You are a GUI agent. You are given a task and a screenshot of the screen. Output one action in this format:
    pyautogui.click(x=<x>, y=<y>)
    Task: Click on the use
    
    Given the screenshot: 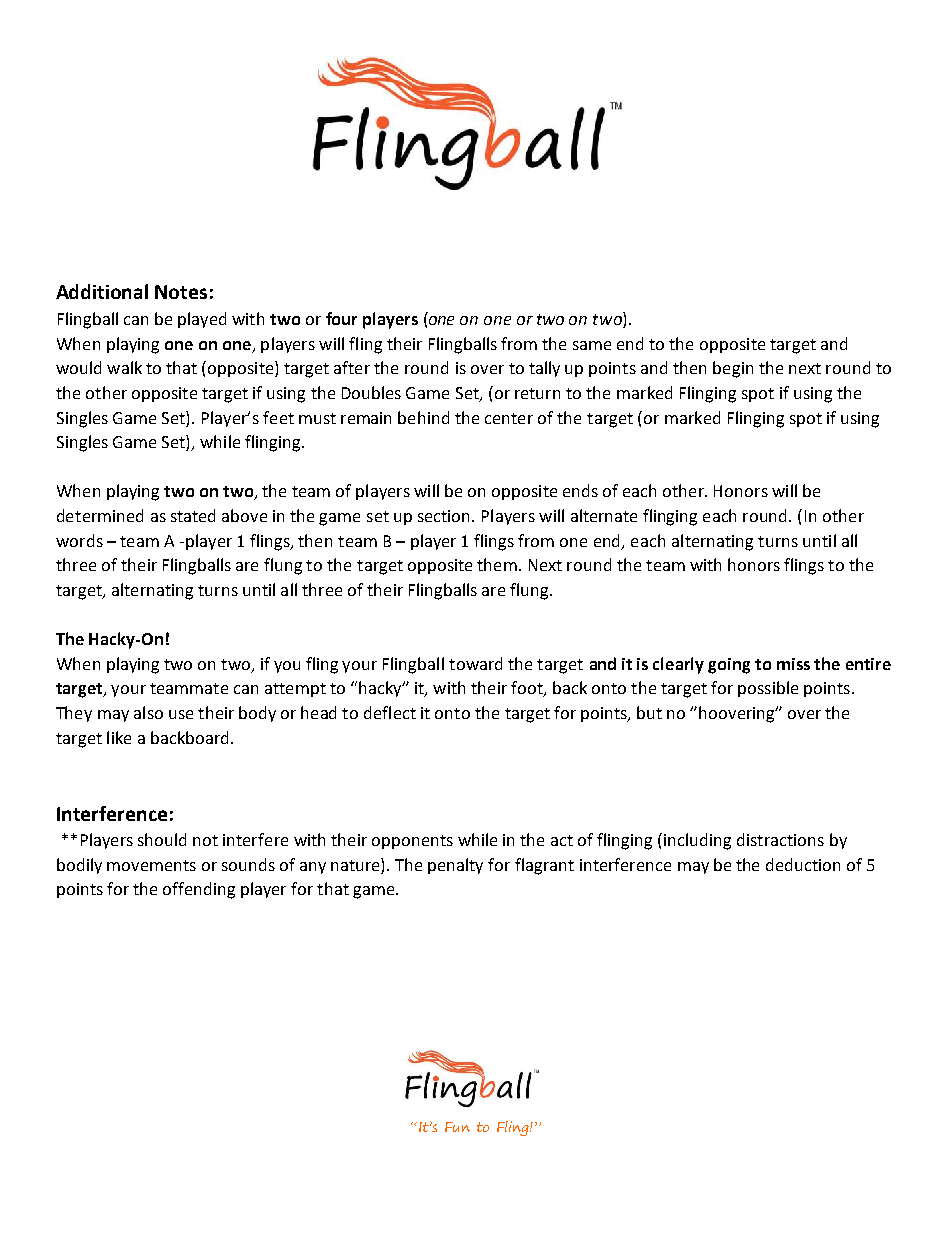 What is the action you would take?
    pyautogui.click(x=181, y=714)
